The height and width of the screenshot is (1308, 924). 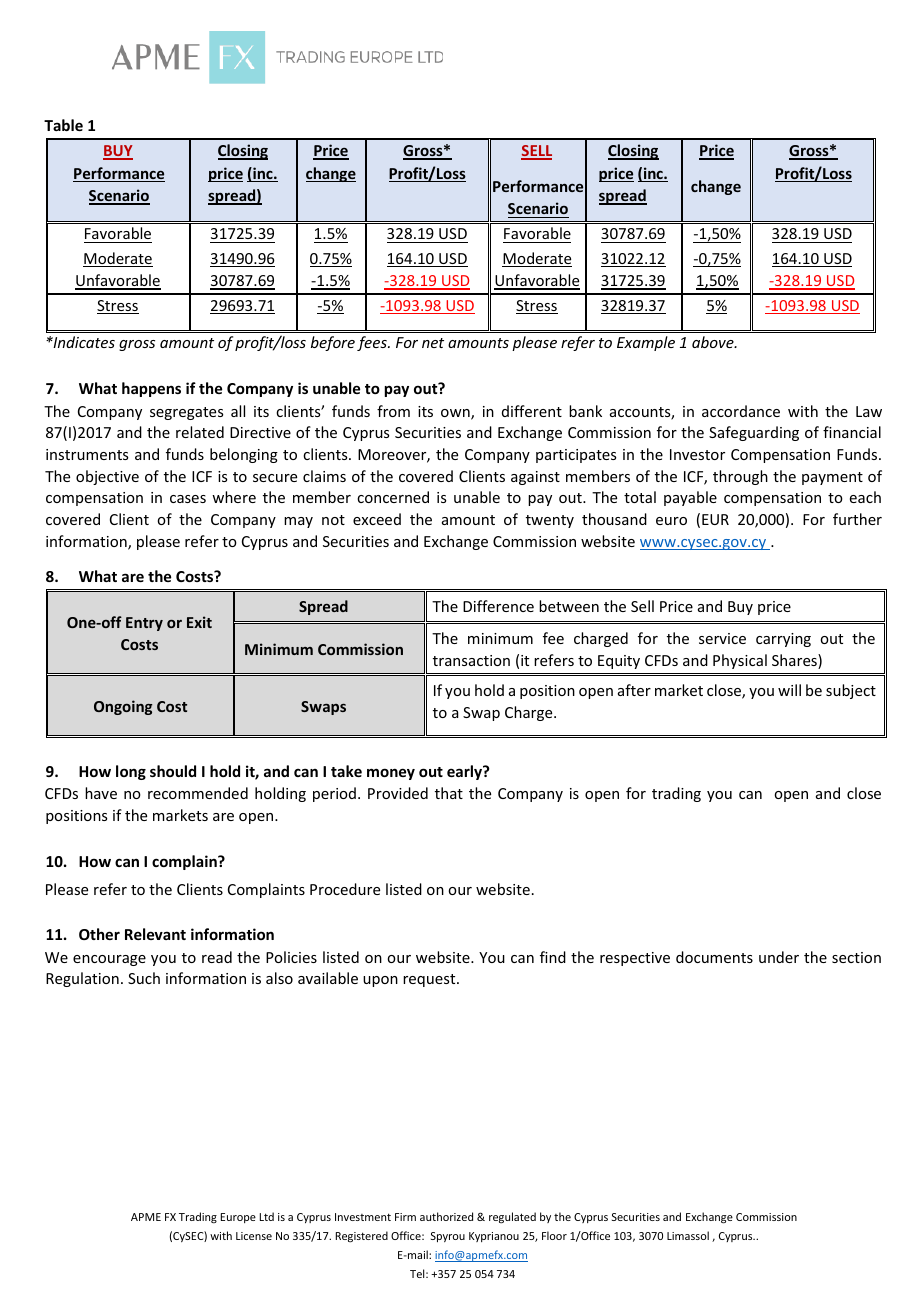 What do you see at coordinates (532, 411) in the screenshot?
I see `different` at bounding box center [532, 411].
